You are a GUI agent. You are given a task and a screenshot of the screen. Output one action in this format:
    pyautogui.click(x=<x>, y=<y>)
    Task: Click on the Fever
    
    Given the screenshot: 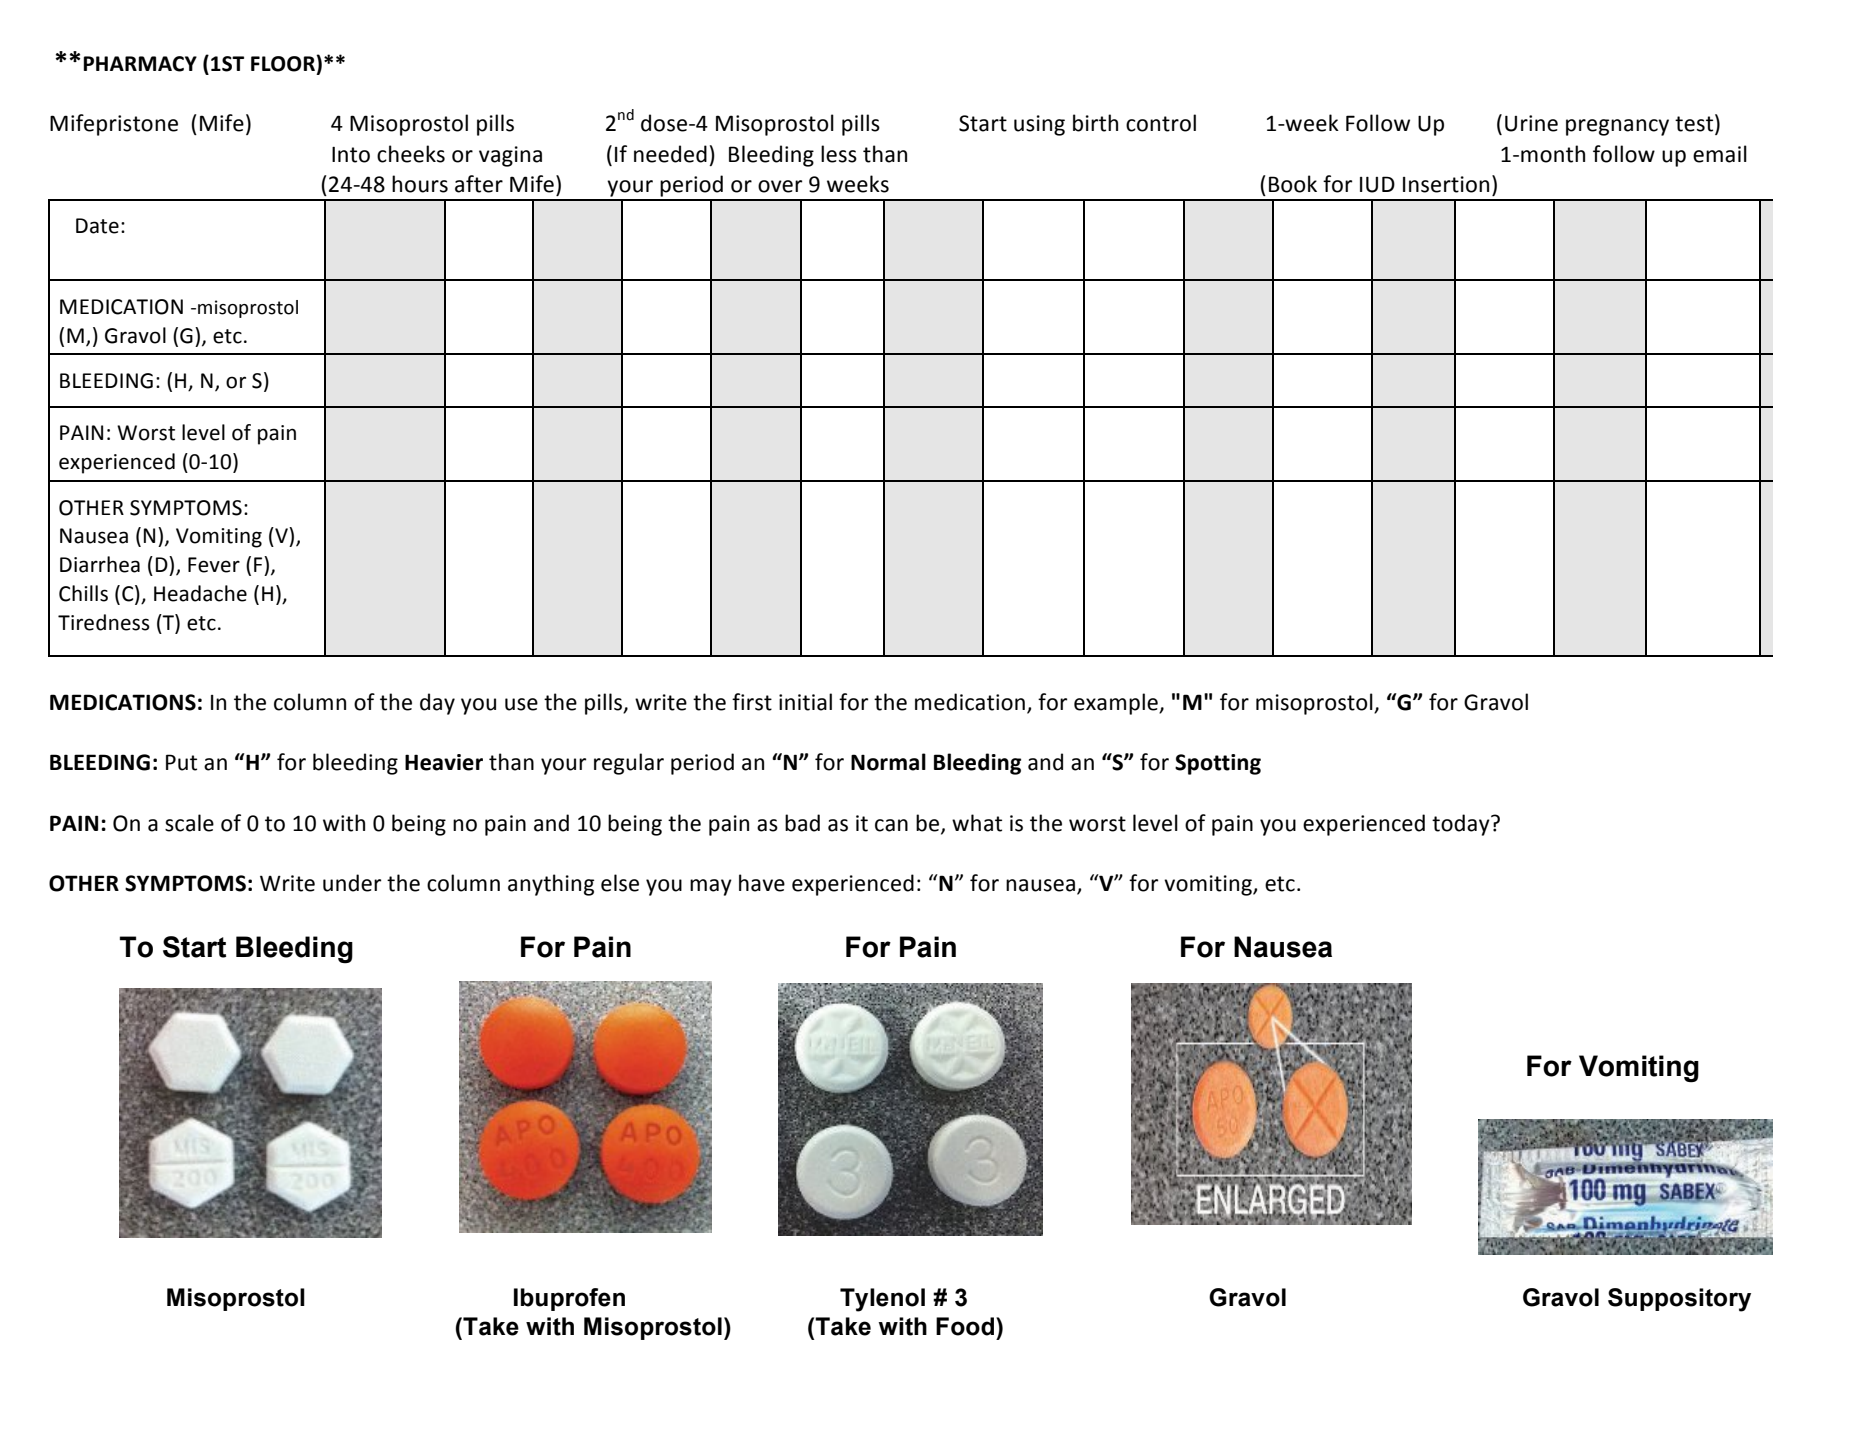 What is the action you would take?
    pyautogui.click(x=214, y=565)
